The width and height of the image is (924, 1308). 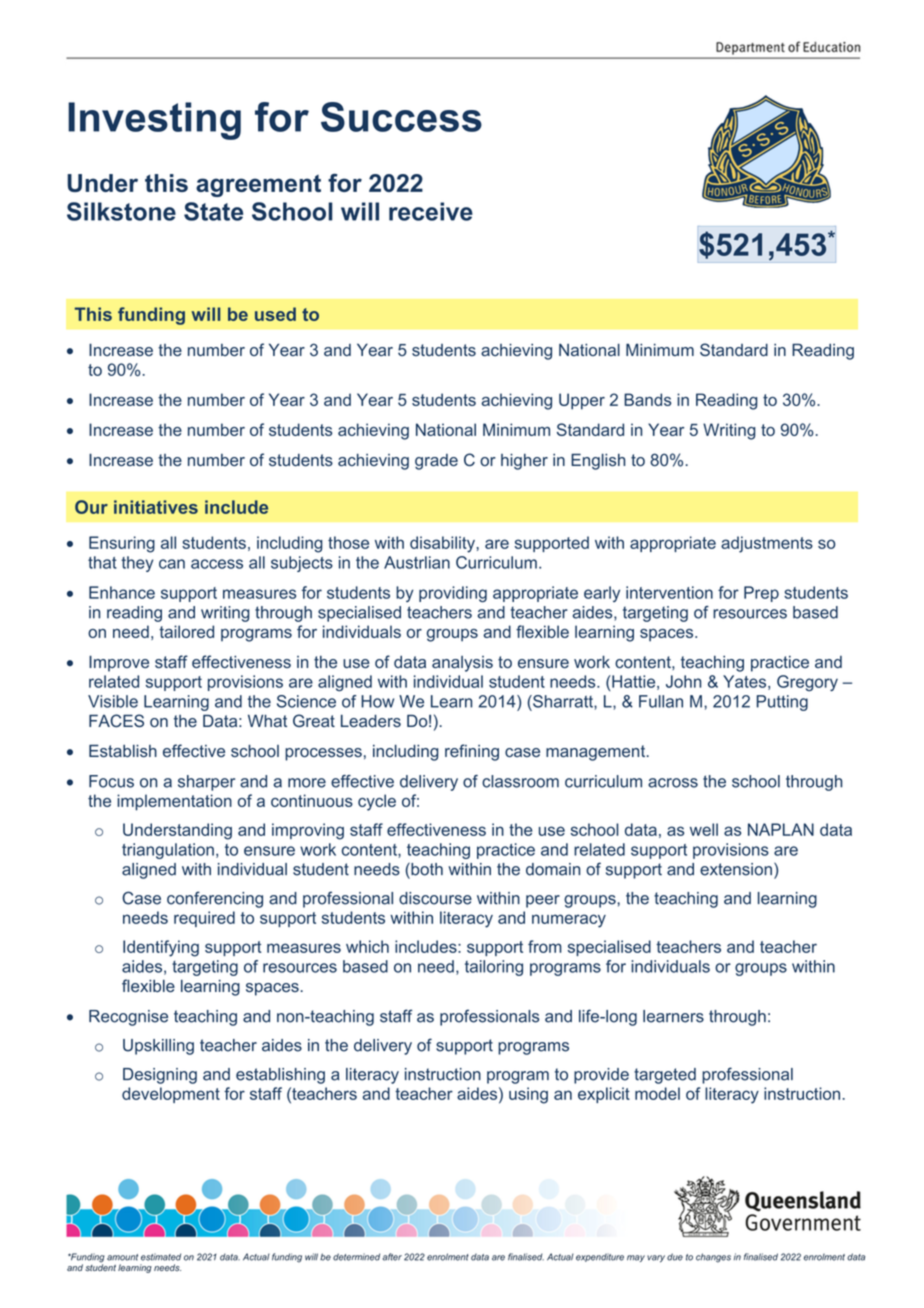 What do you see at coordinates (186, 631) in the image?
I see `tailored` at bounding box center [186, 631].
